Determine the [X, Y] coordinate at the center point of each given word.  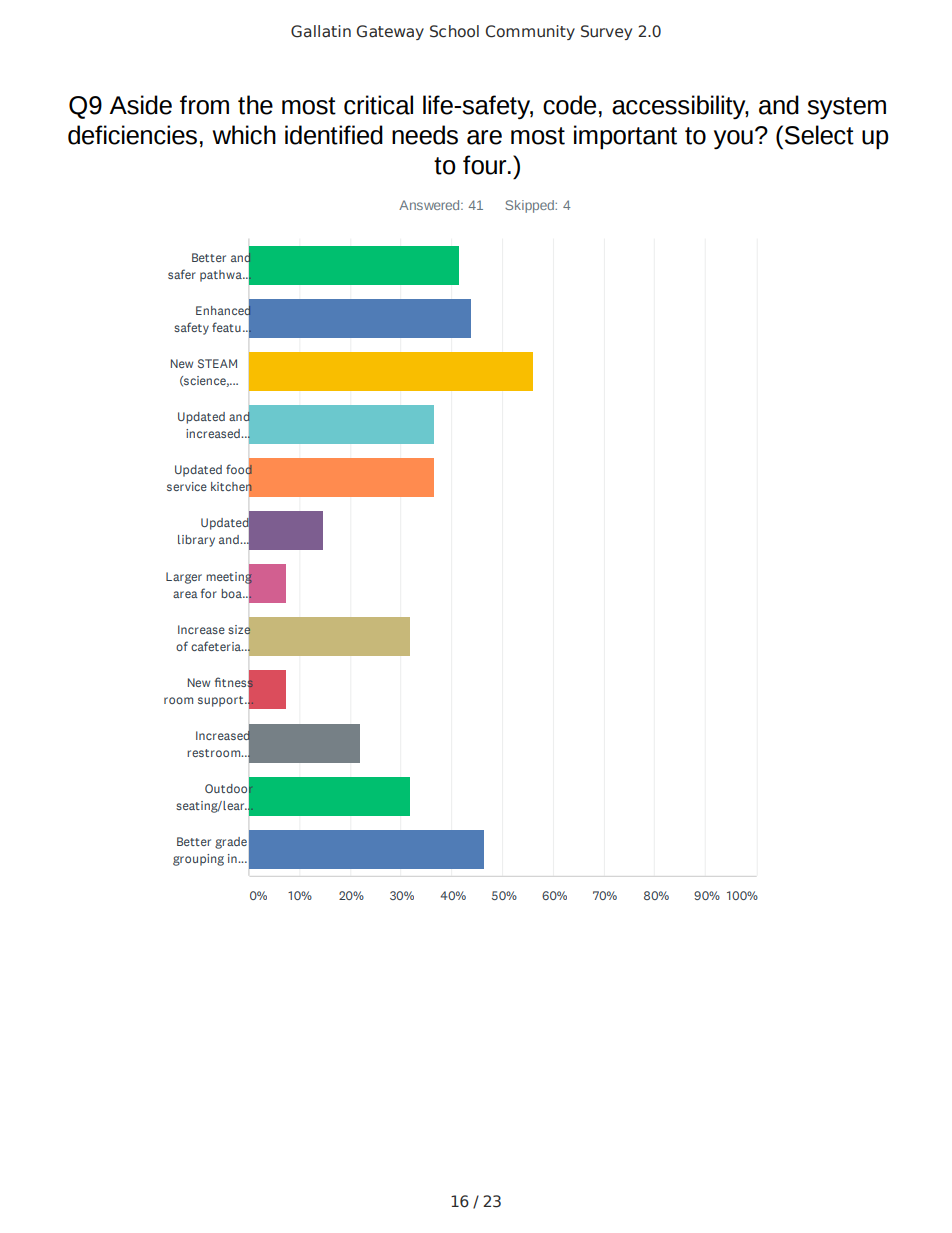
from [204, 105]
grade [231, 843]
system [846, 108]
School [454, 31]
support [222, 701]
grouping [198, 860]
